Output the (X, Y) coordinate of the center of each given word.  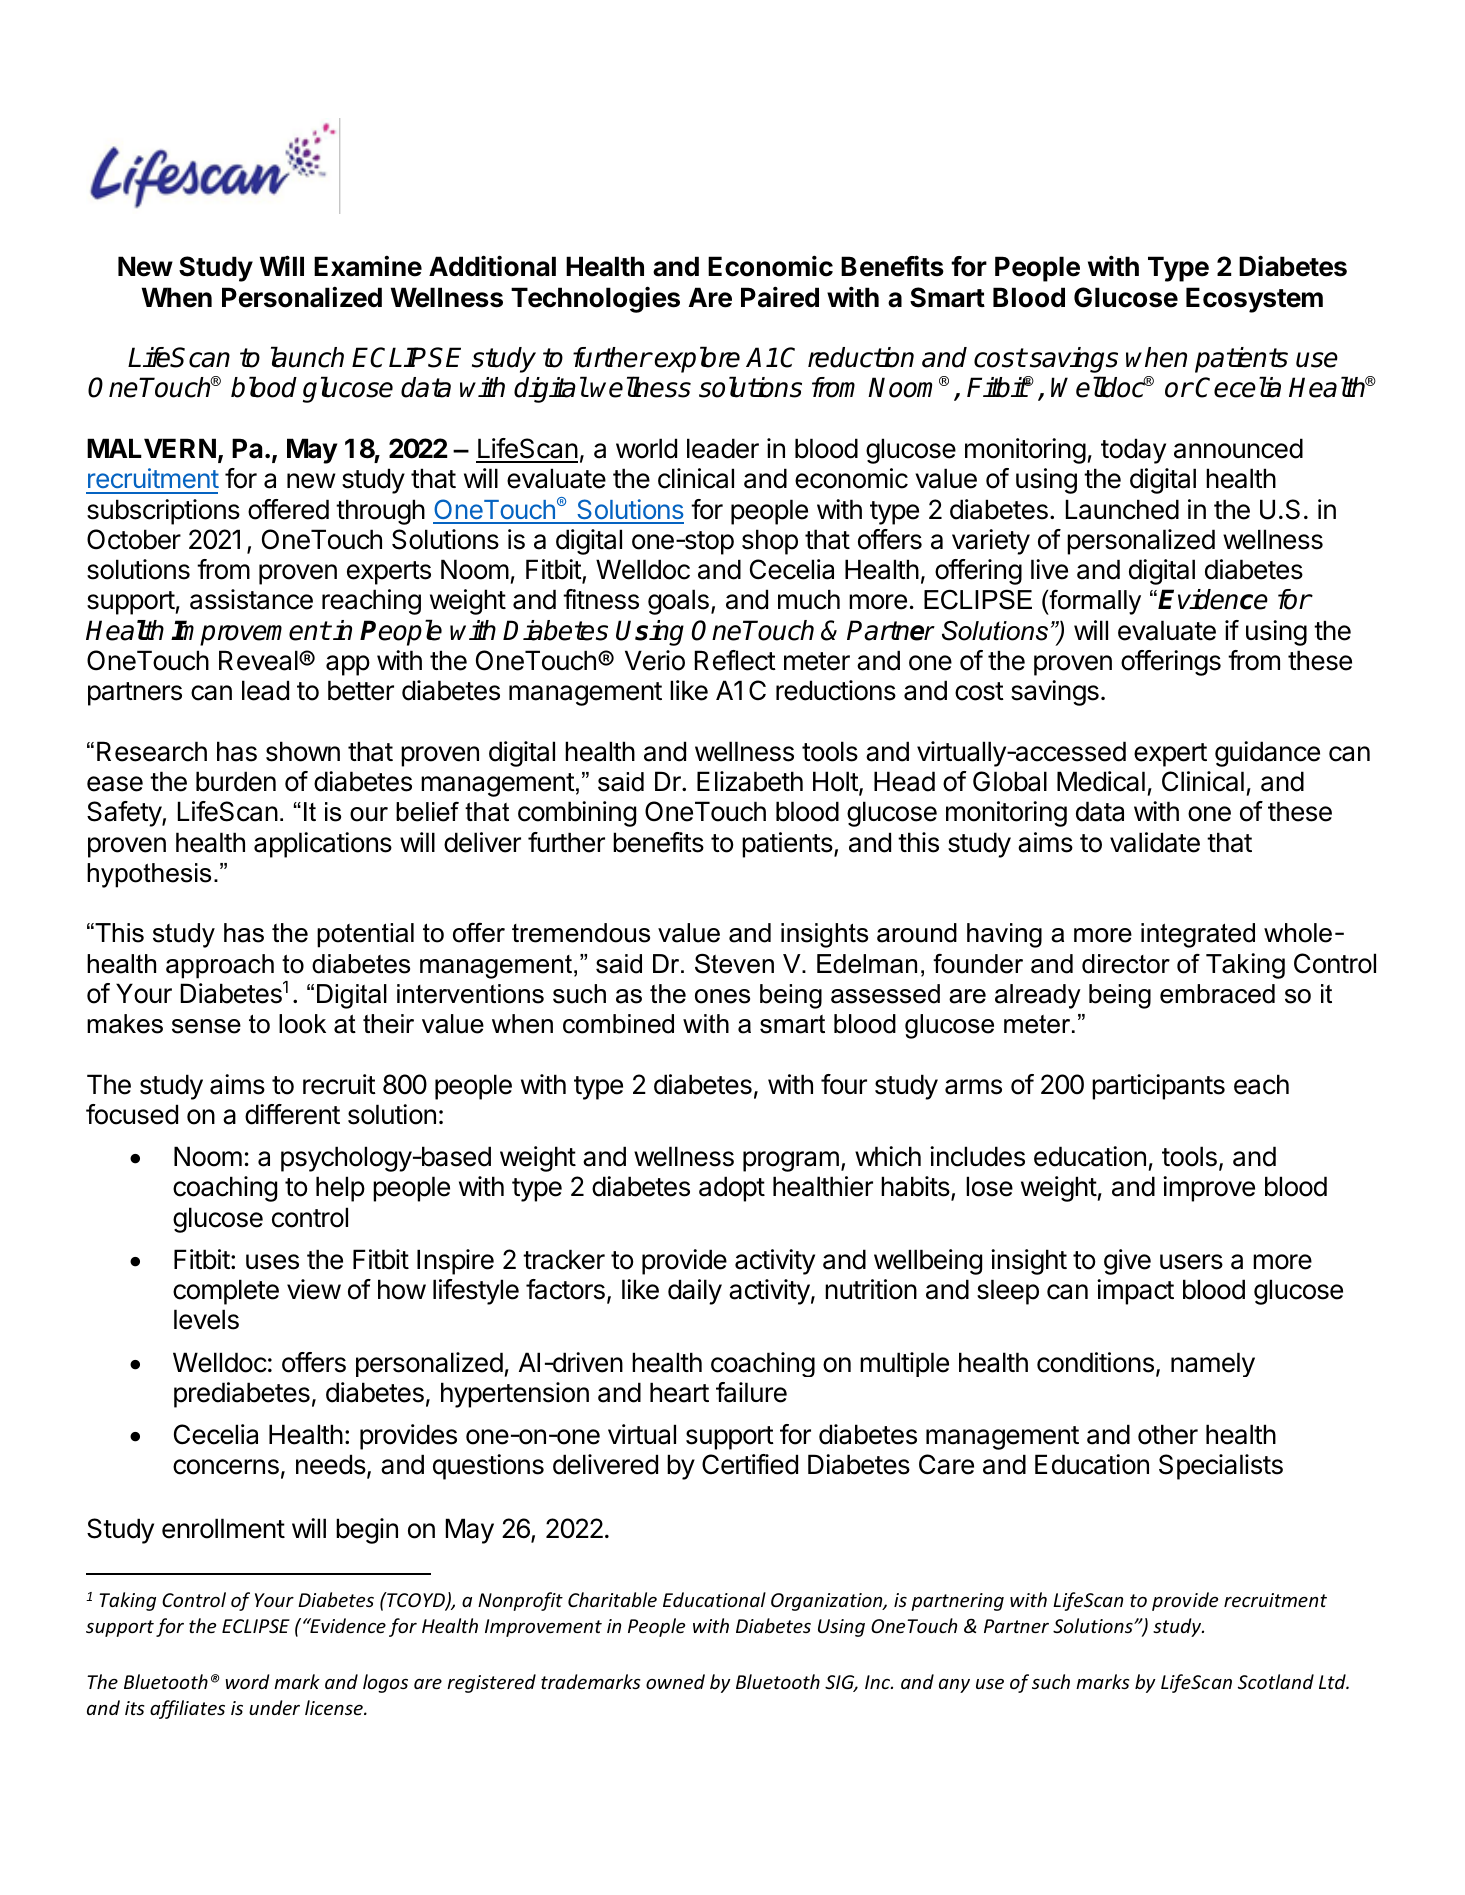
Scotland (1276, 1681)
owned (675, 1681)
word (247, 1681)
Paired (780, 297)
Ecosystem (1254, 300)
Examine (368, 266)
